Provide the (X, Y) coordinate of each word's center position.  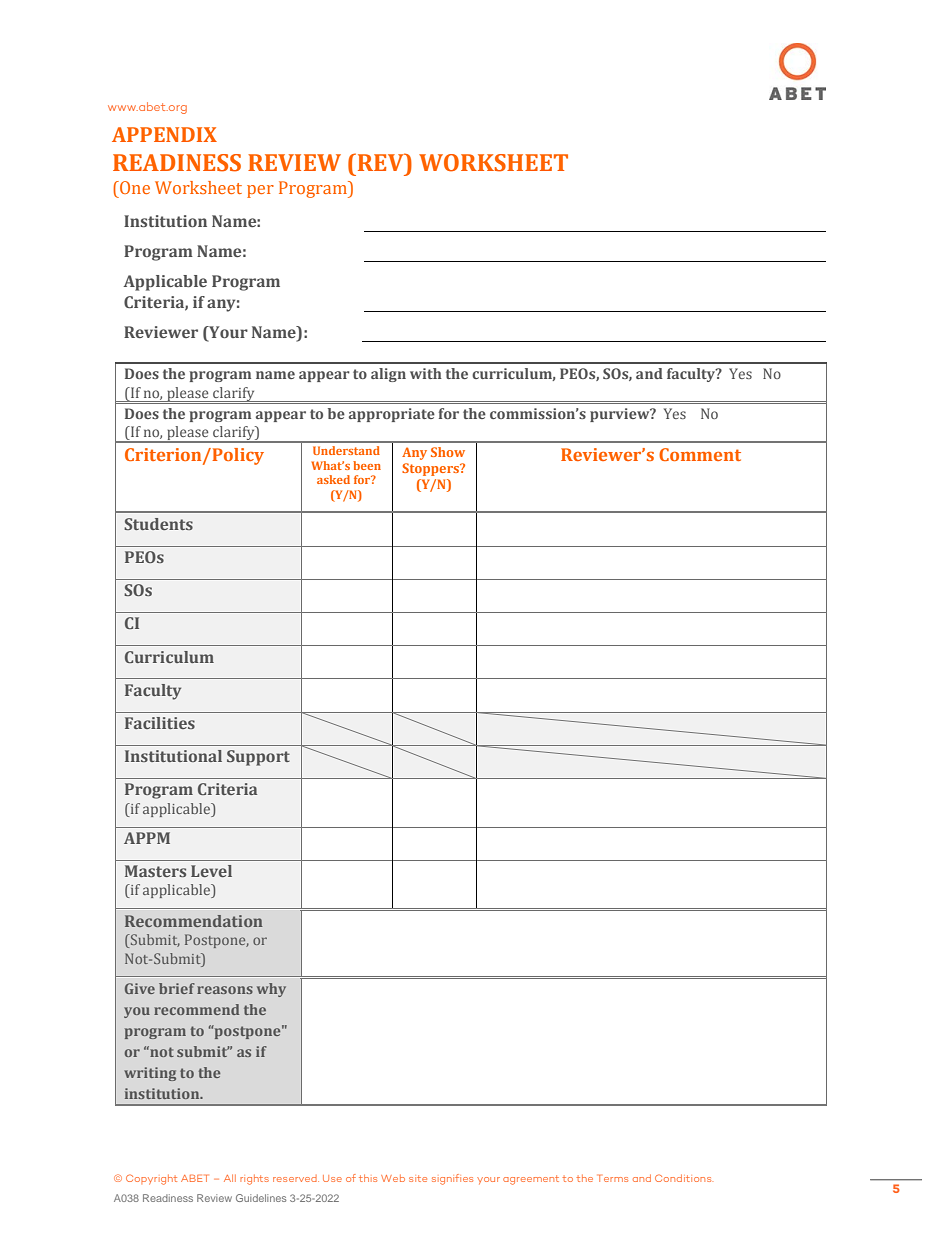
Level (211, 871)
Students (158, 524)
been (367, 465)
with (426, 373)
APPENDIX (164, 134)
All (230, 1178)
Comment (700, 454)
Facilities (160, 723)
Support (258, 758)
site (418, 1178)
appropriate (392, 415)
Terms (613, 1178)
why (271, 990)
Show (448, 452)
